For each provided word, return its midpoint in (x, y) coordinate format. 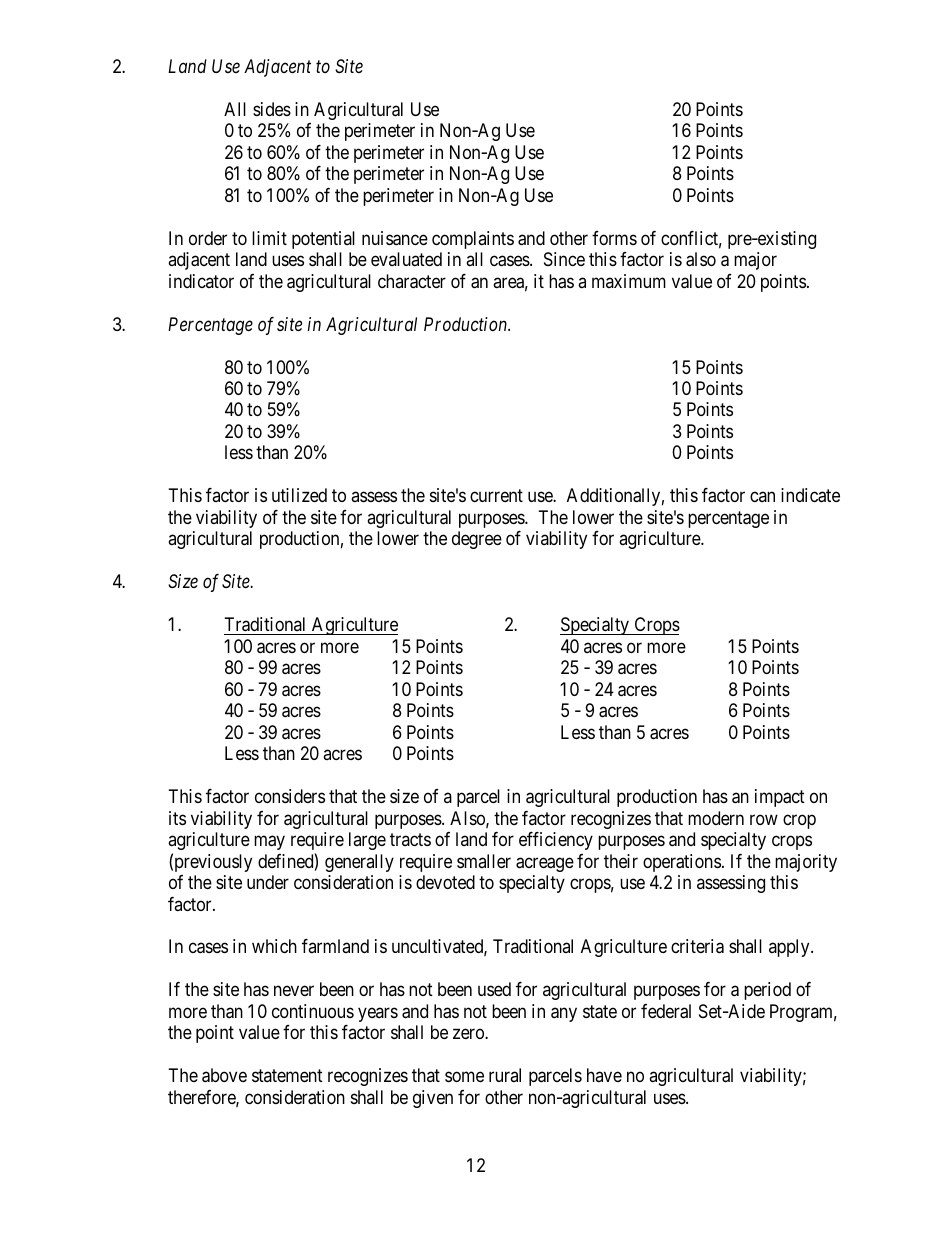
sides (272, 109)
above (224, 1075)
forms (614, 238)
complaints (473, 240)
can (762, 497)
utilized (299, 495)
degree (477, 540)
